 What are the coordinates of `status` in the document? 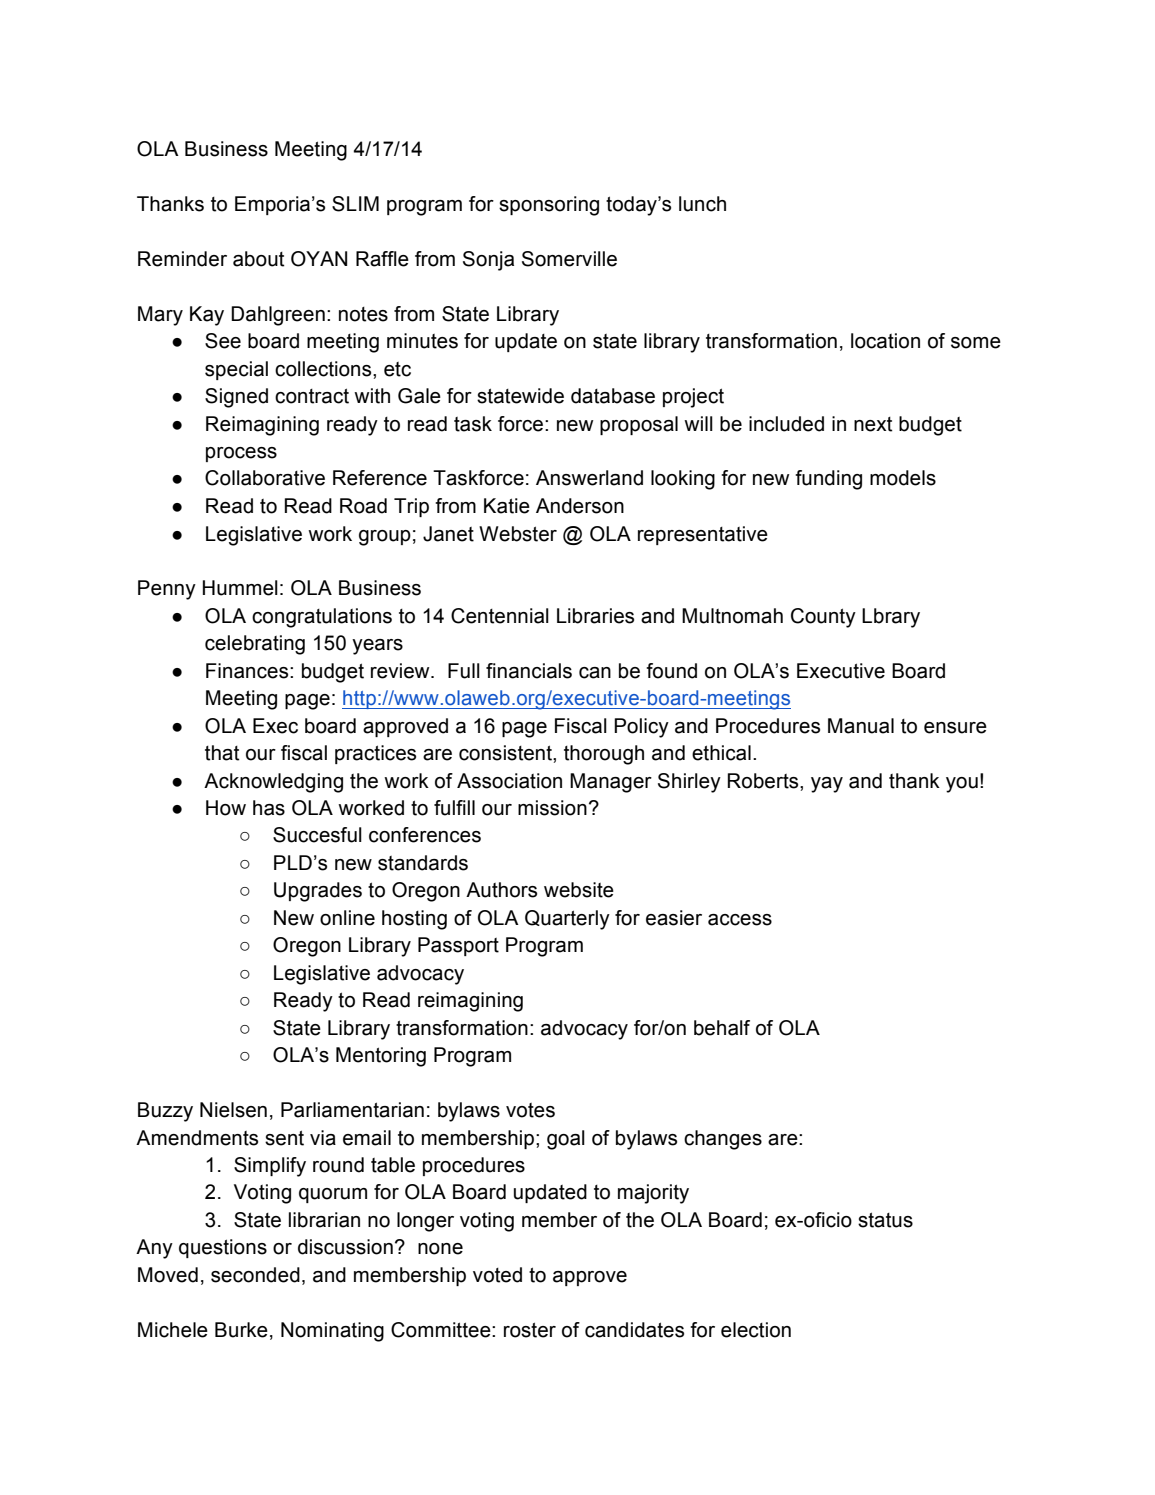 It's located at (885, 1220).
